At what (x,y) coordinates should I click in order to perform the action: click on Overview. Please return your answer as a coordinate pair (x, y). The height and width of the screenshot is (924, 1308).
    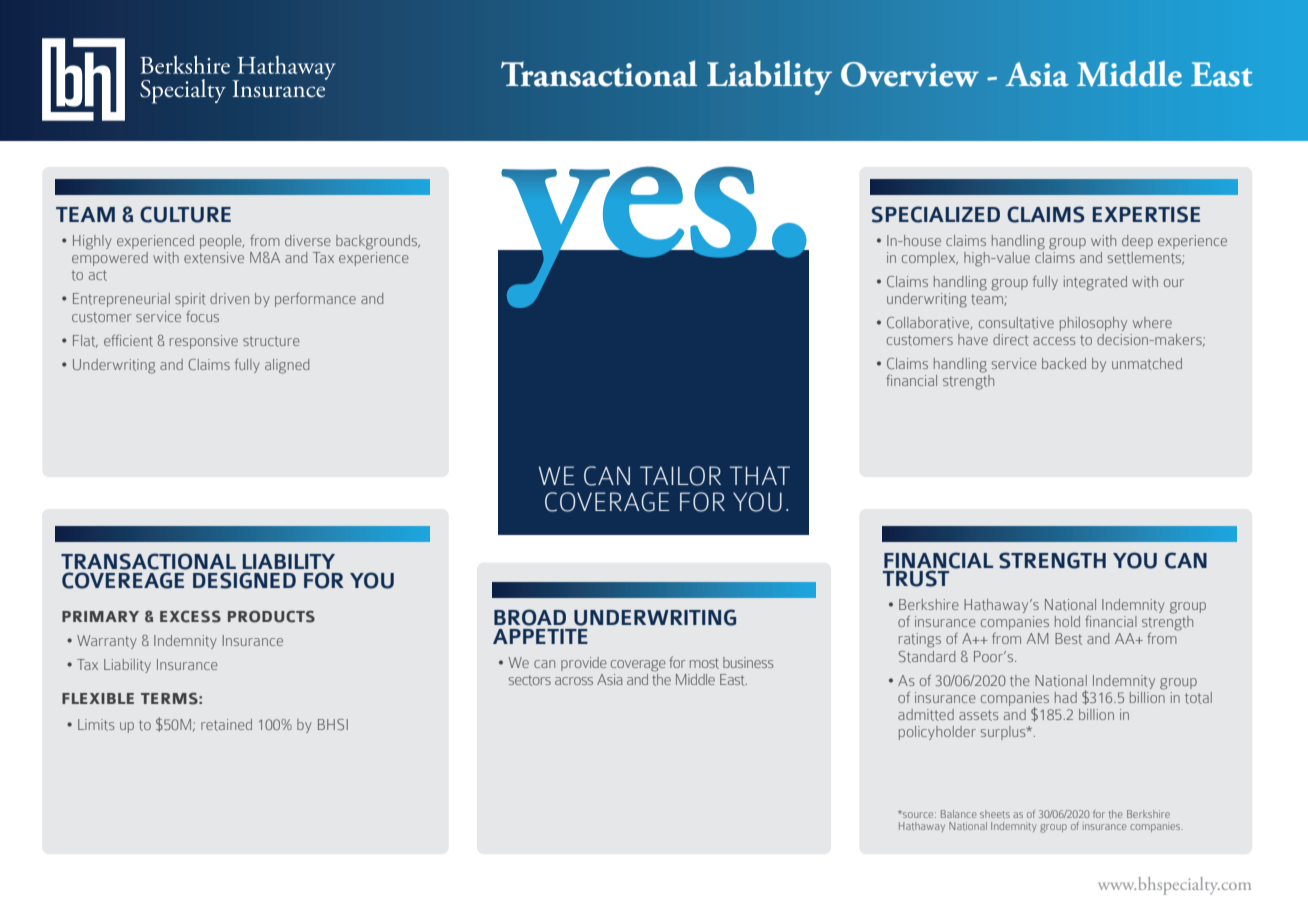
    Looking at the image, I should click on (910, 74).
